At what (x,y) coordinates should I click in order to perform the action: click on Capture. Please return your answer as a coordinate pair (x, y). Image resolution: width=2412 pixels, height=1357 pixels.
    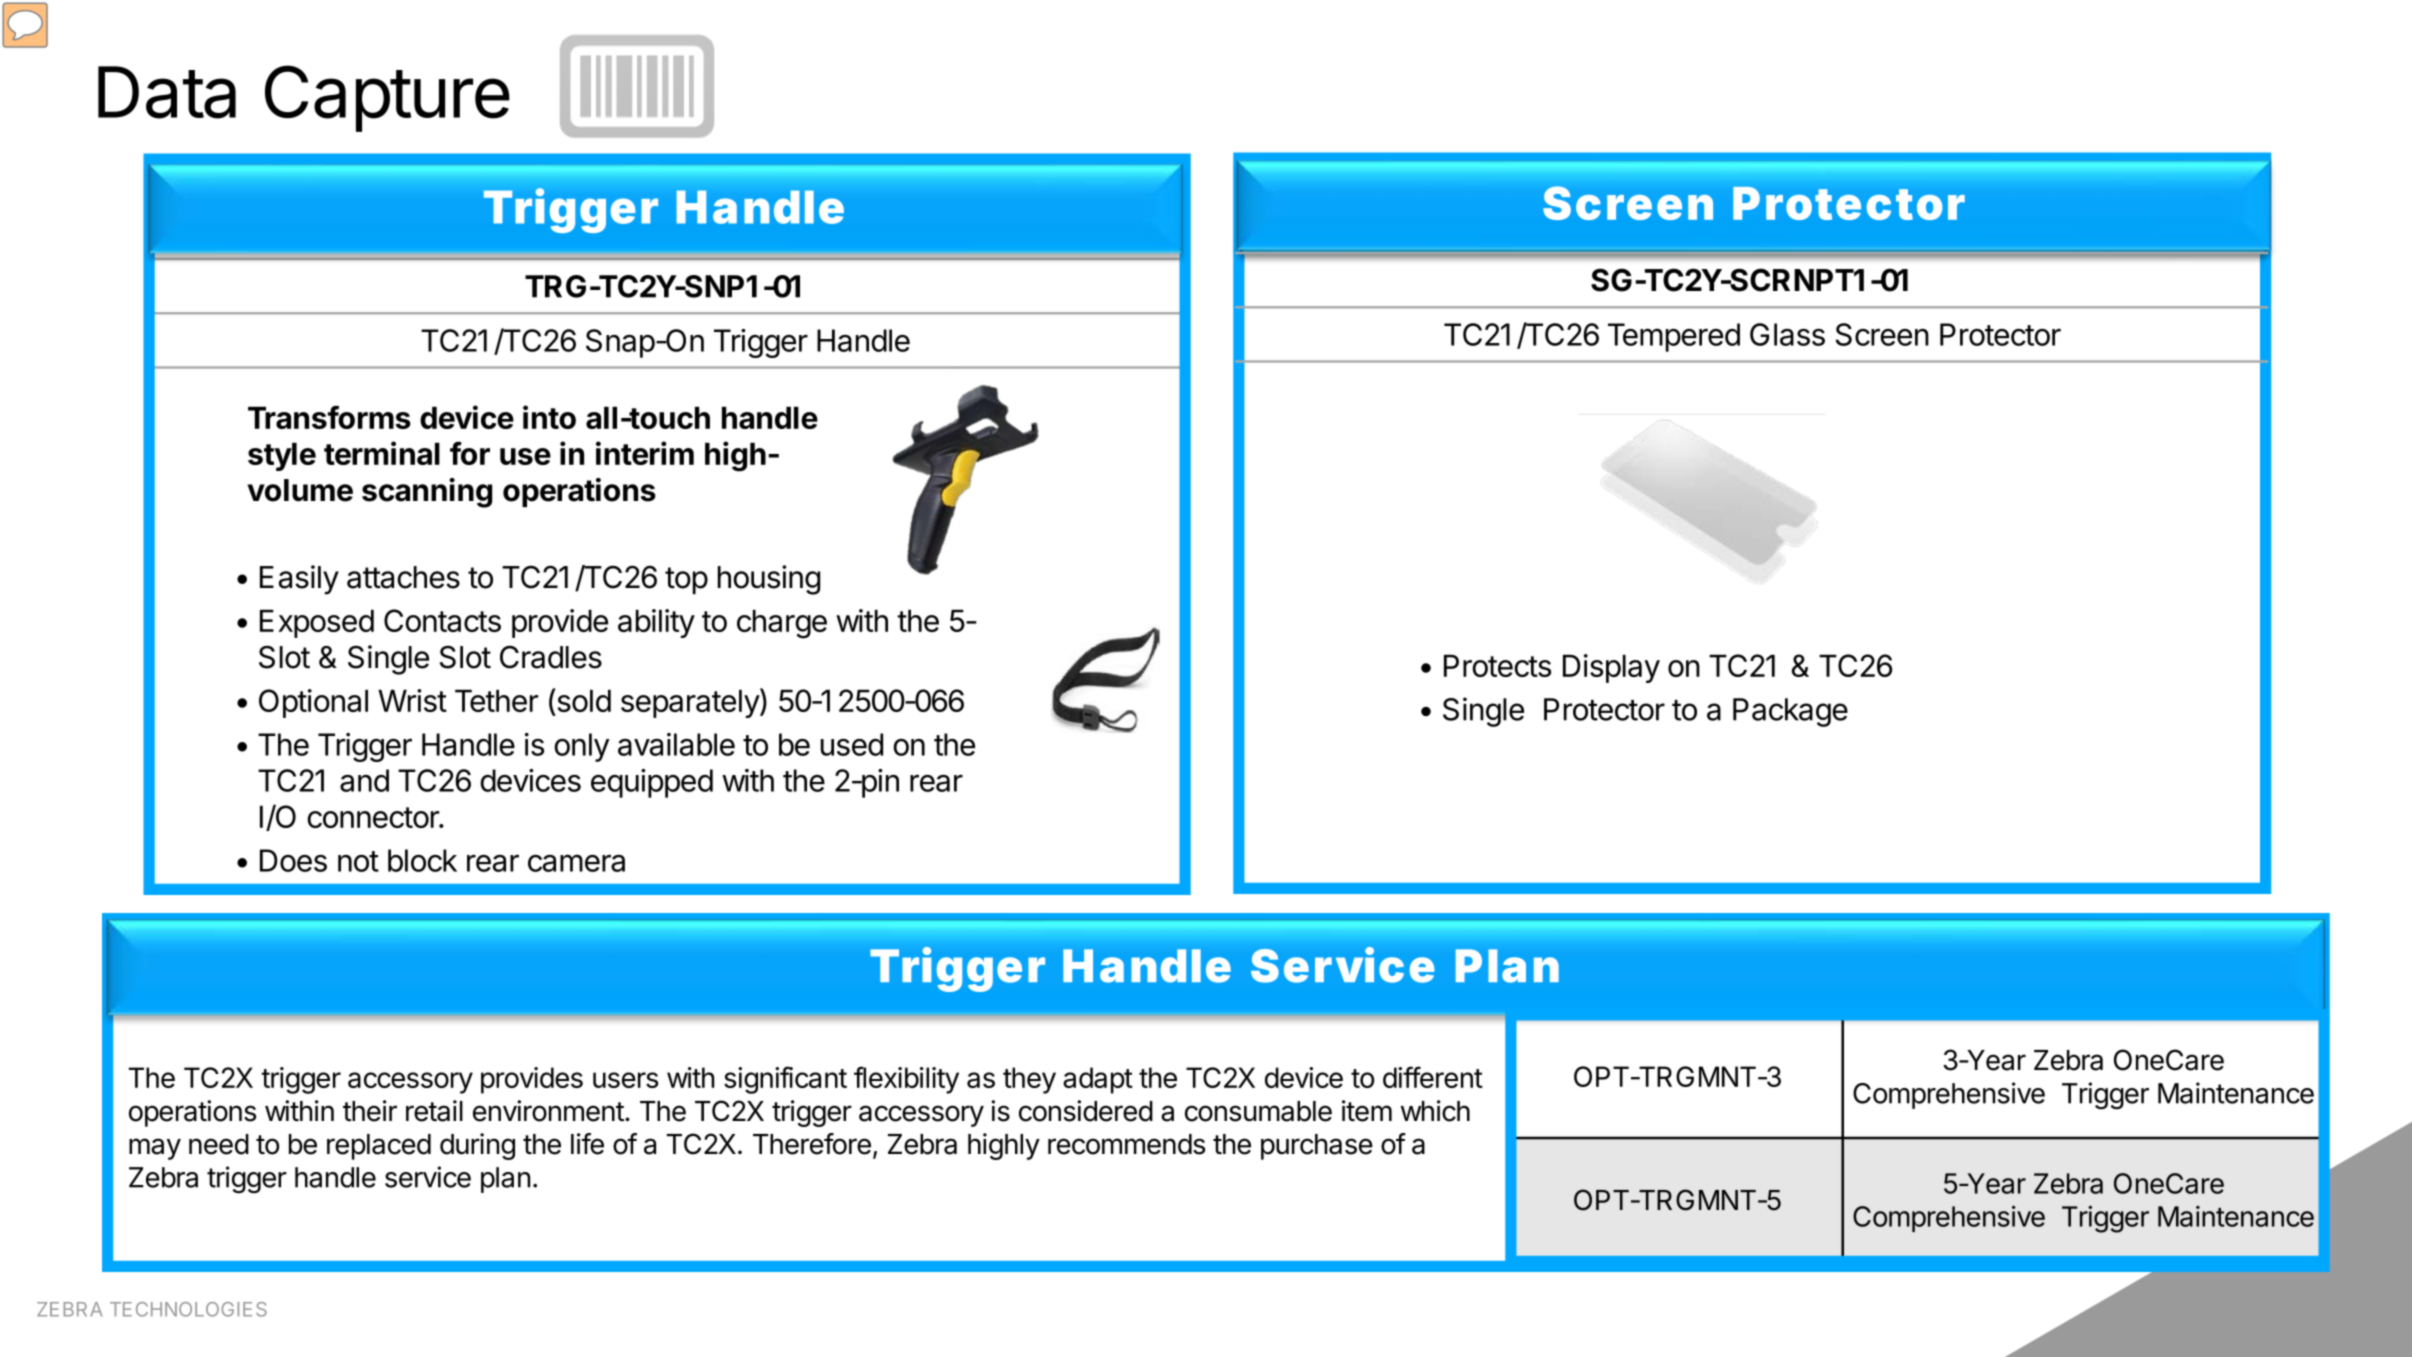
    Looking at the image, I should click on (387, 98).
